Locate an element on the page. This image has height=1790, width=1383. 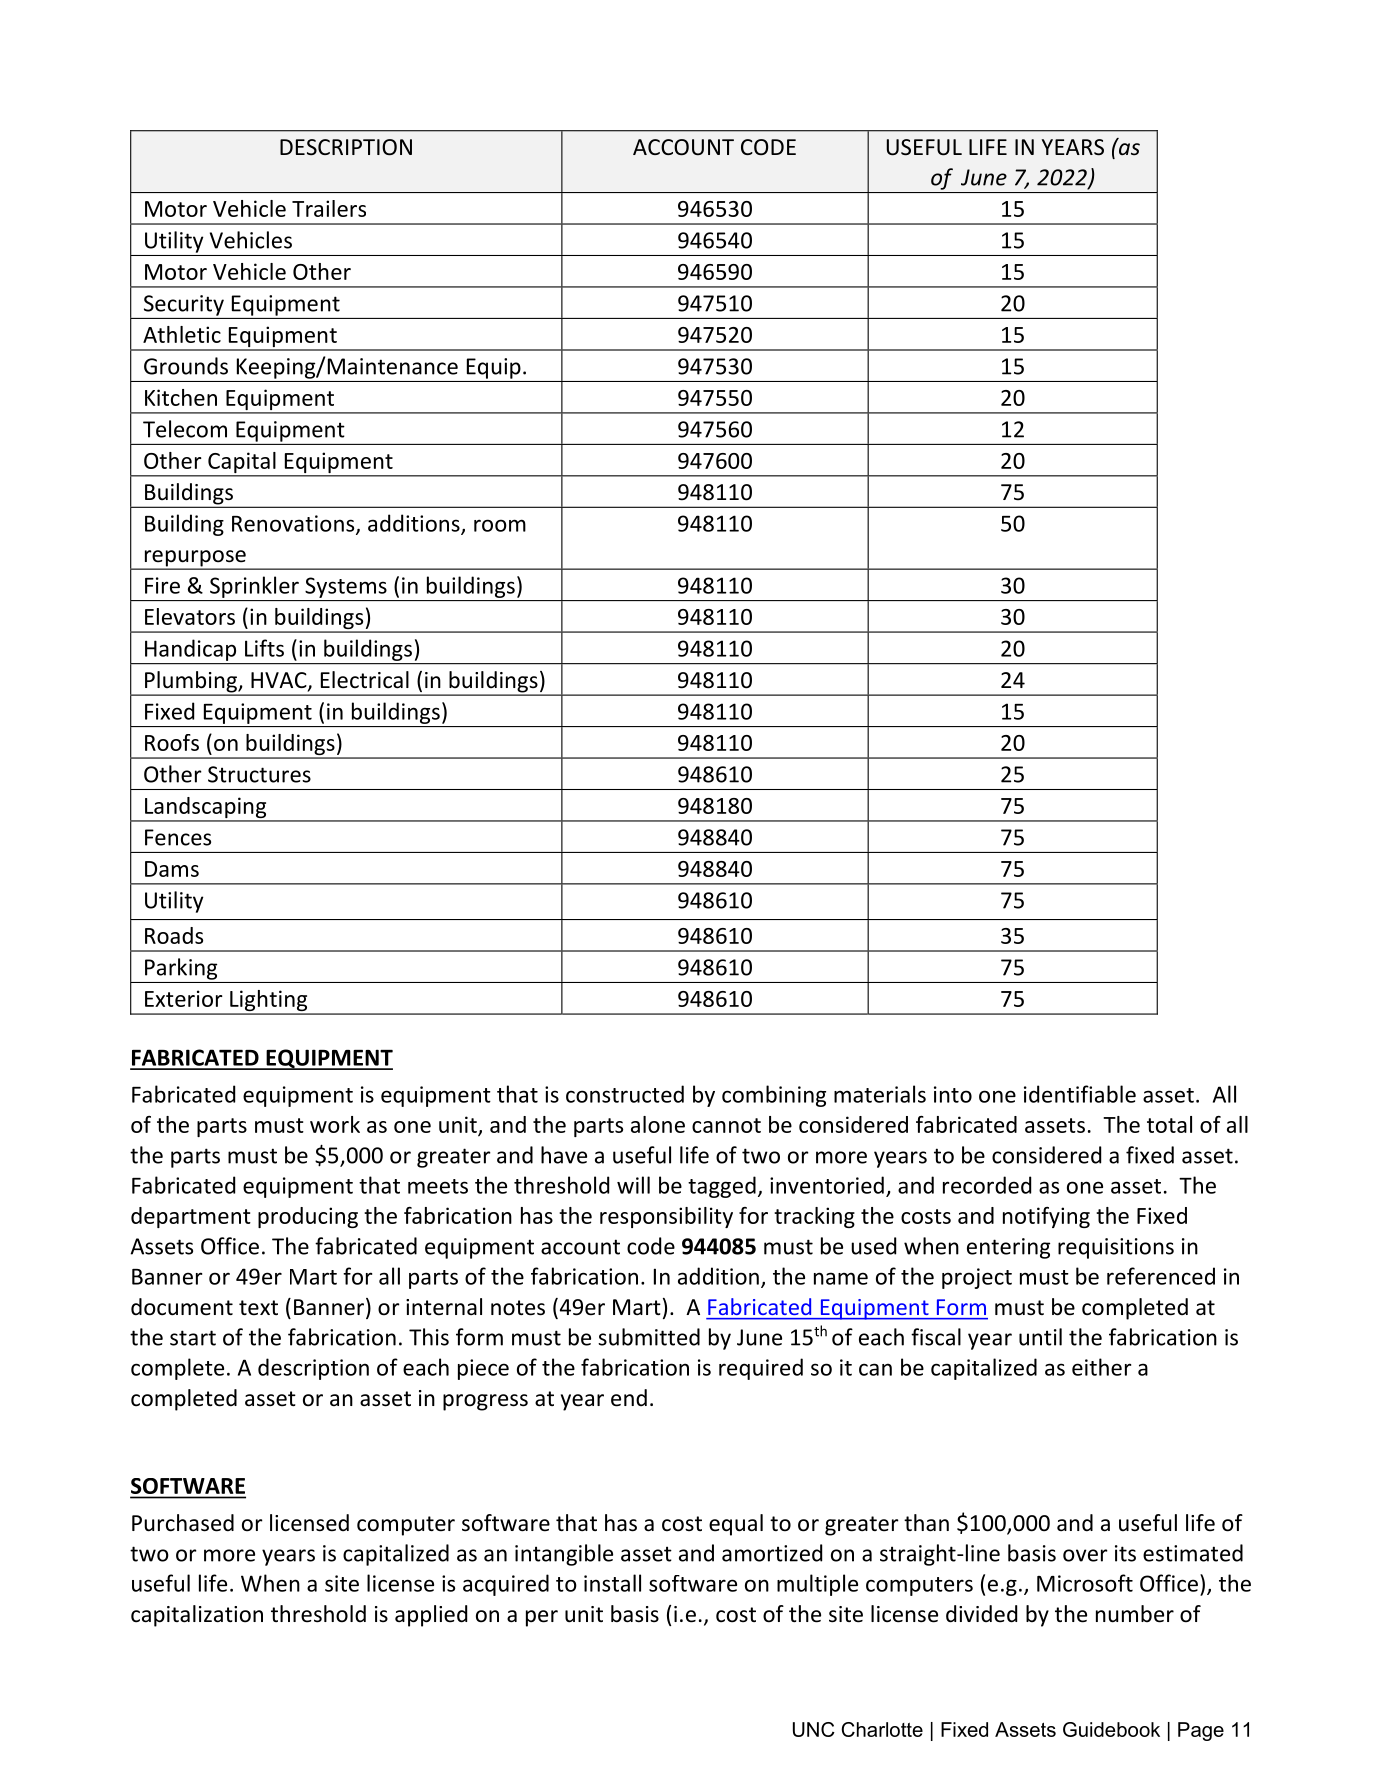
Trailers is located at coordinates (329, 208).
